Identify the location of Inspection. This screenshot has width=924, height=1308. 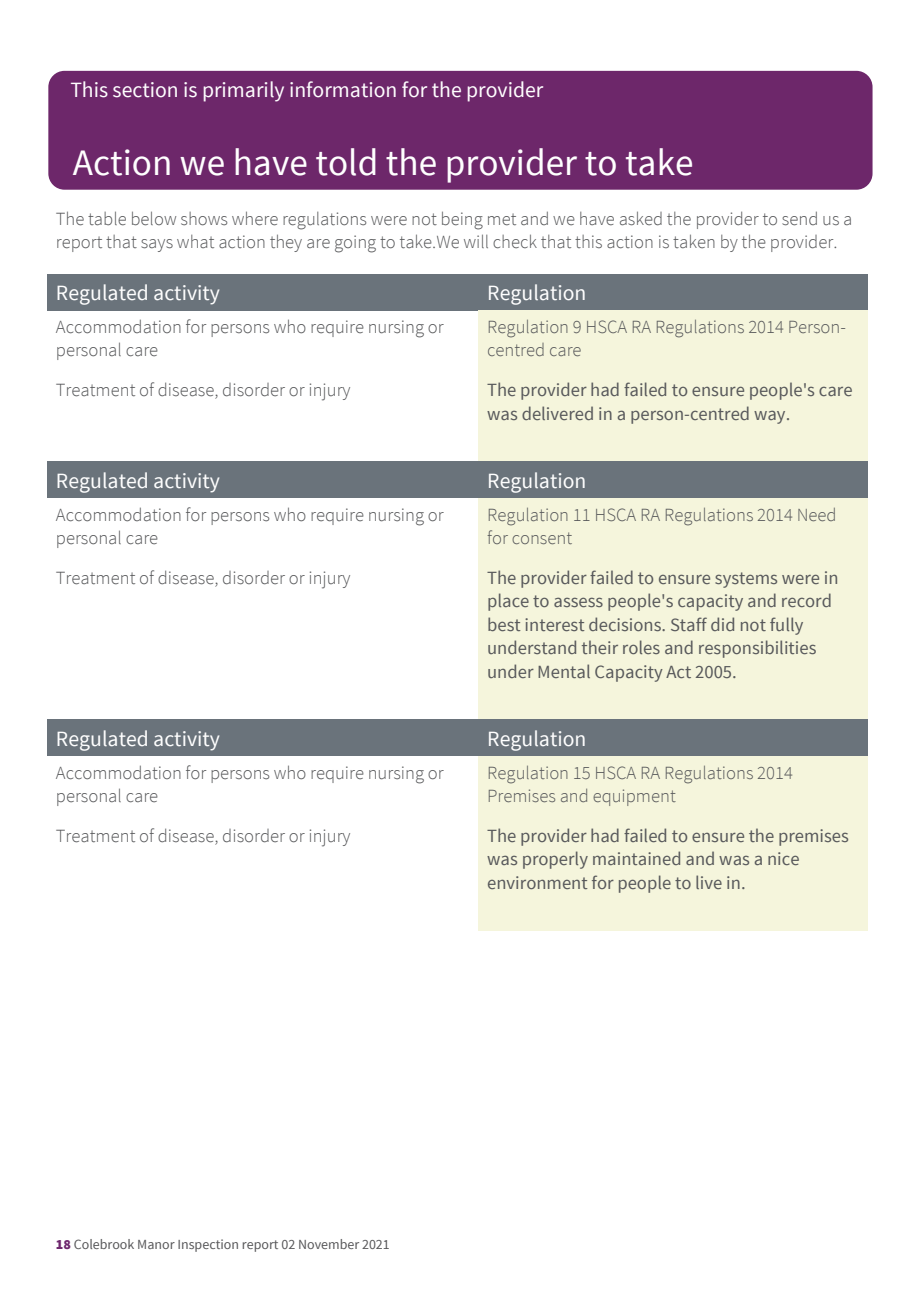
(208, 1245).
